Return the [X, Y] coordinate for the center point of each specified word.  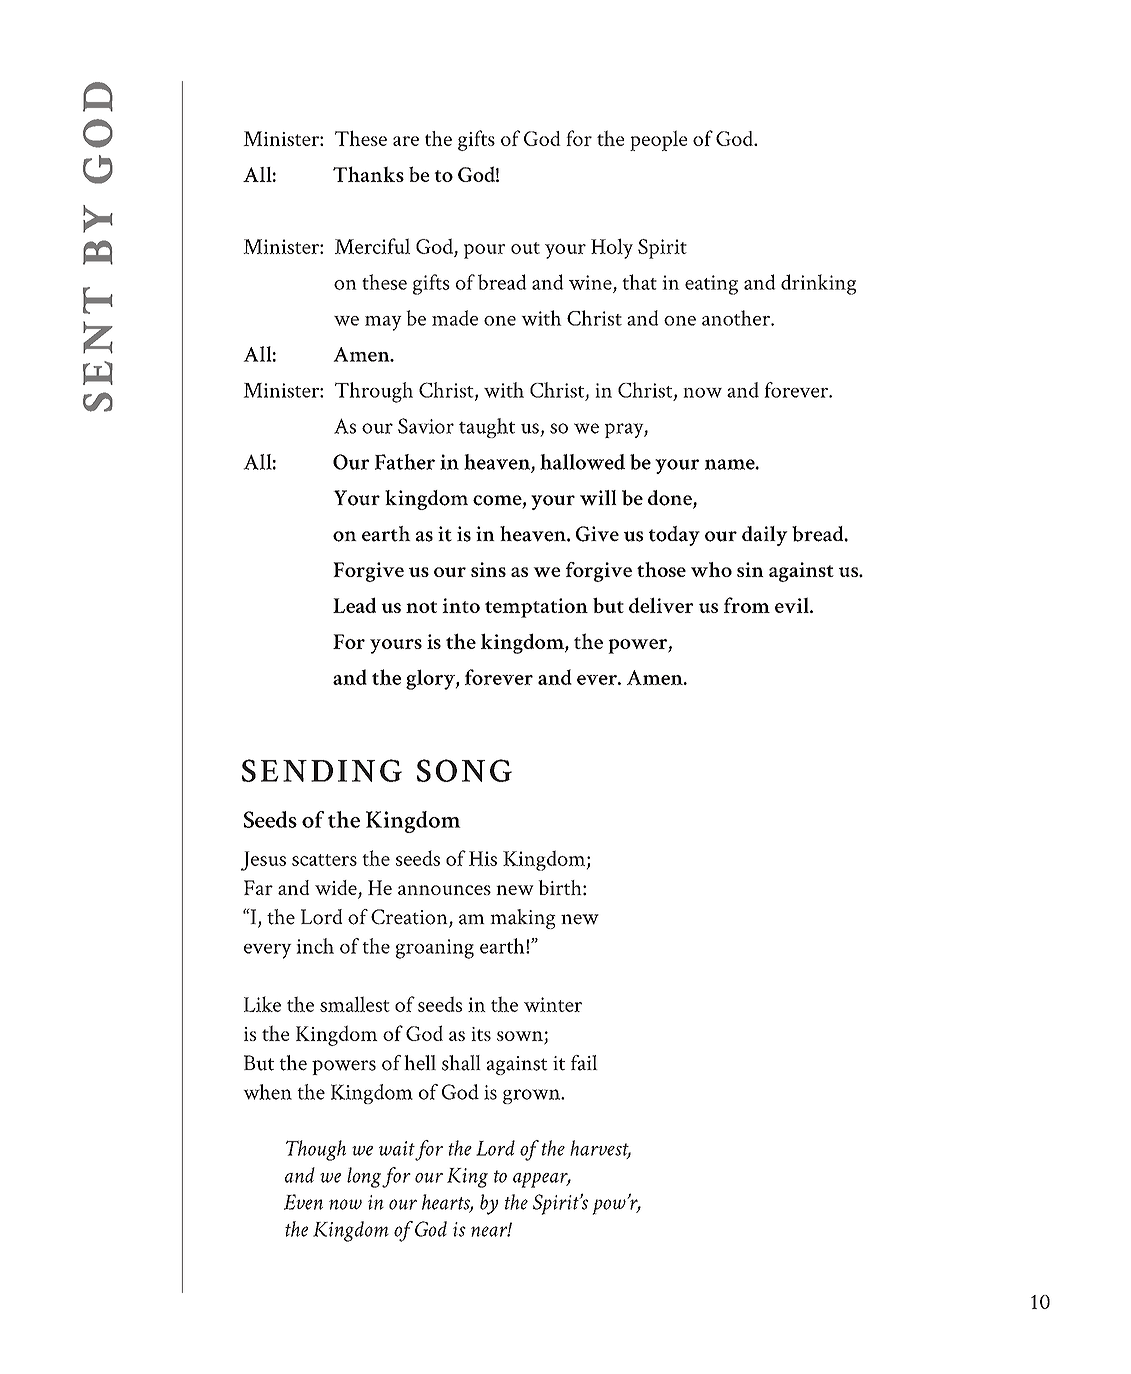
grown [532, 1096]
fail [584, 1063]
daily [765, 536]
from [747, 605]
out [525, 248]
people [658, 140]
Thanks [368, 174]
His [483, 858]
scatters [324, 860]
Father [405, 462]
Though [316, 1150]
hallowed [582, 462]
